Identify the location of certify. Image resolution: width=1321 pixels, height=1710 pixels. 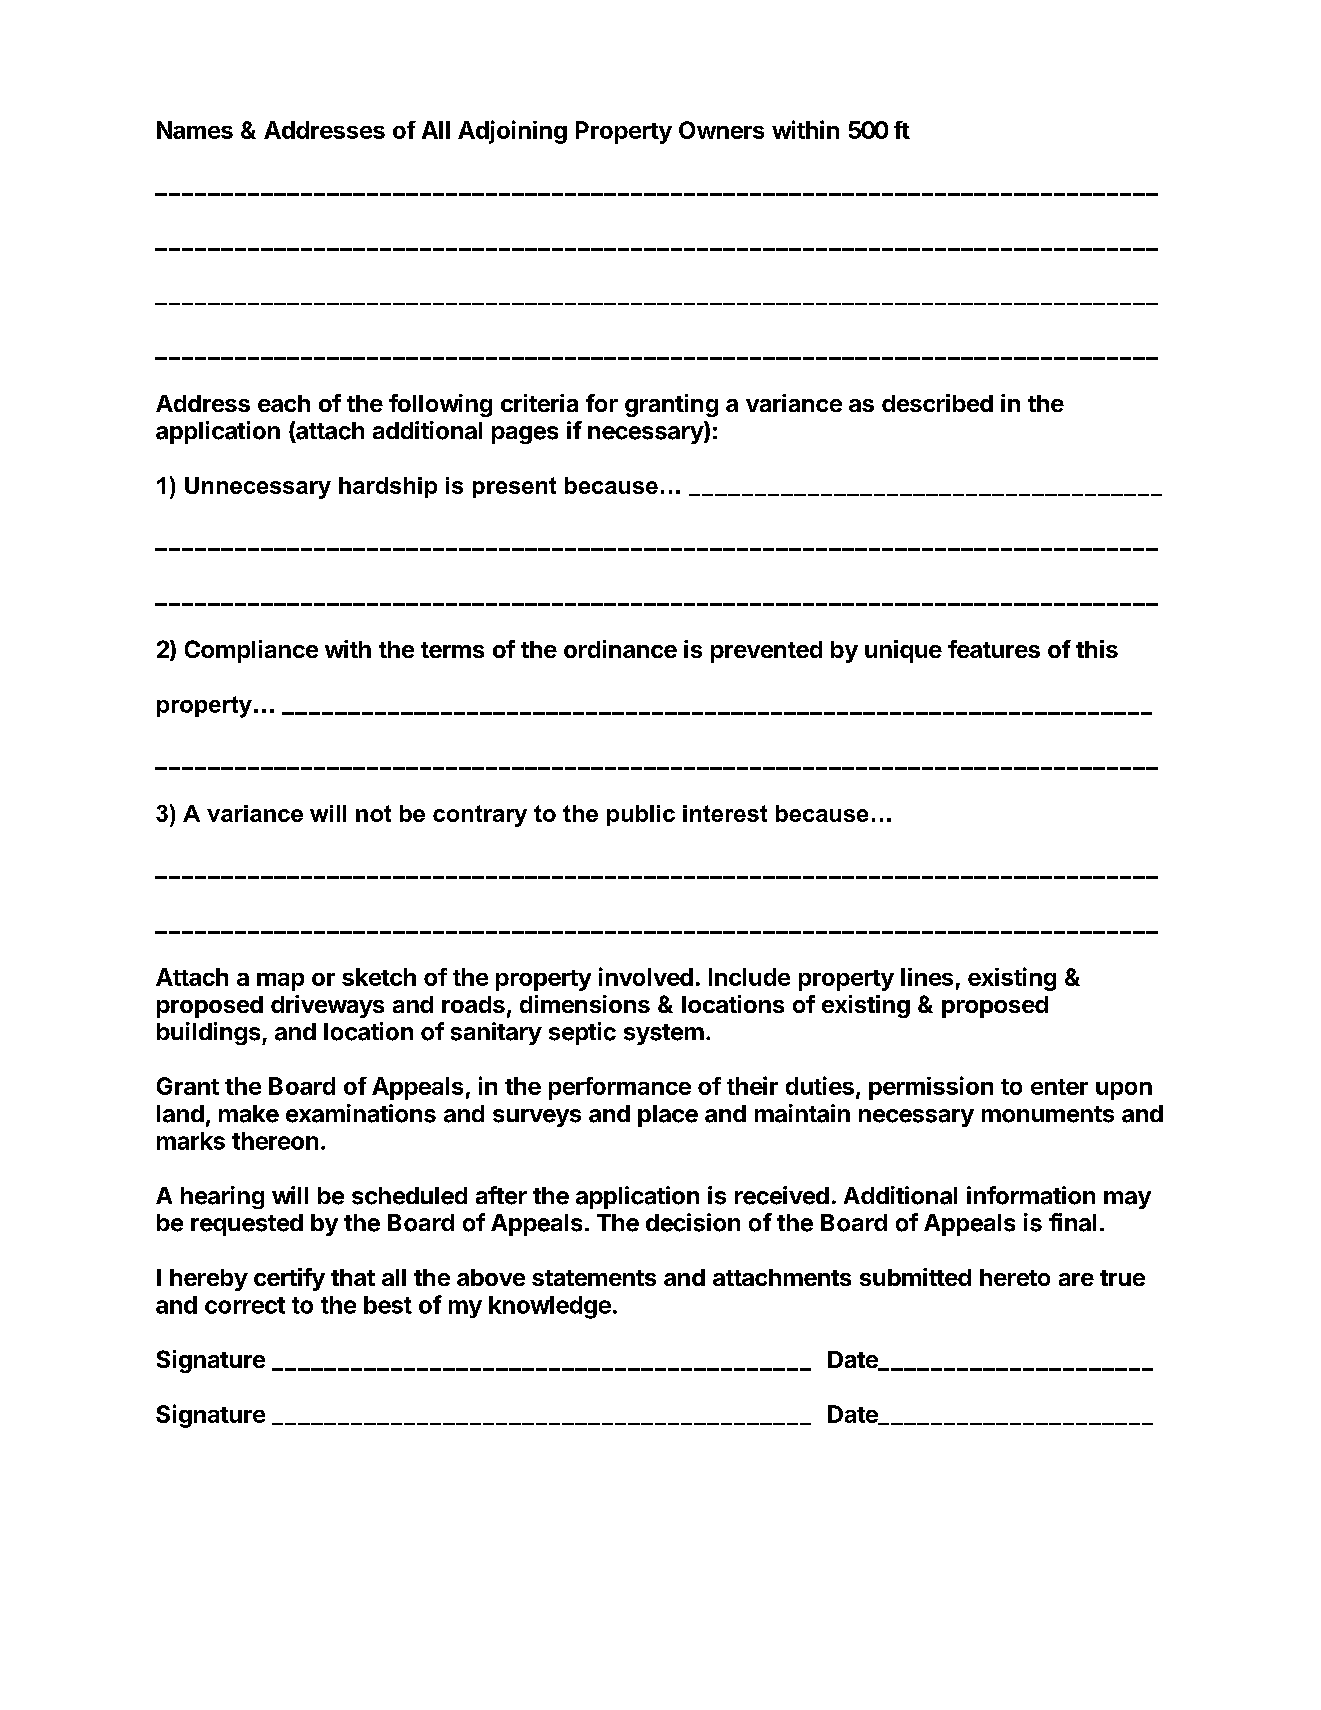
(289, 1279).
